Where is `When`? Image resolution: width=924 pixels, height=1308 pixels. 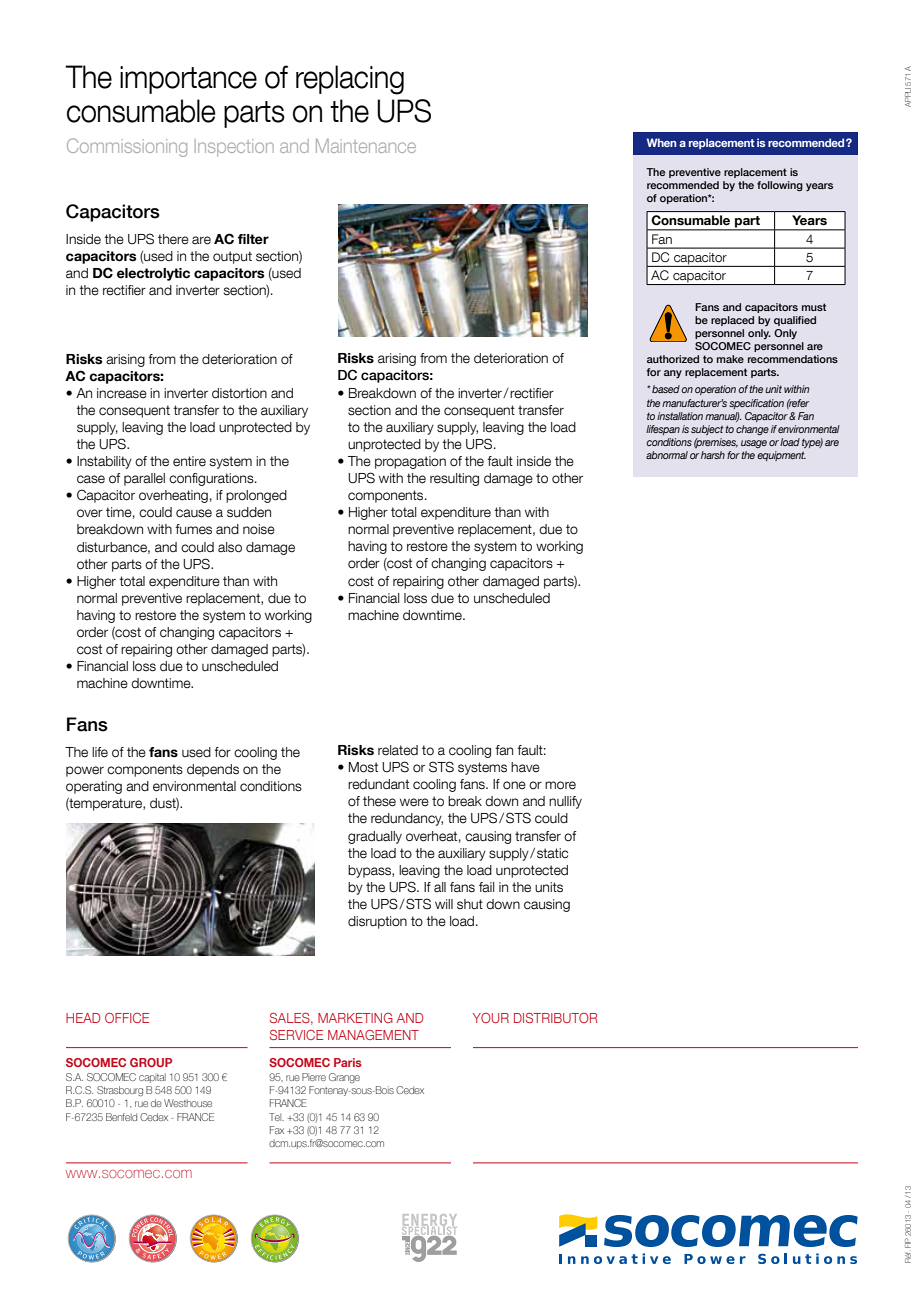
When is located at coordinates (661, 142).
